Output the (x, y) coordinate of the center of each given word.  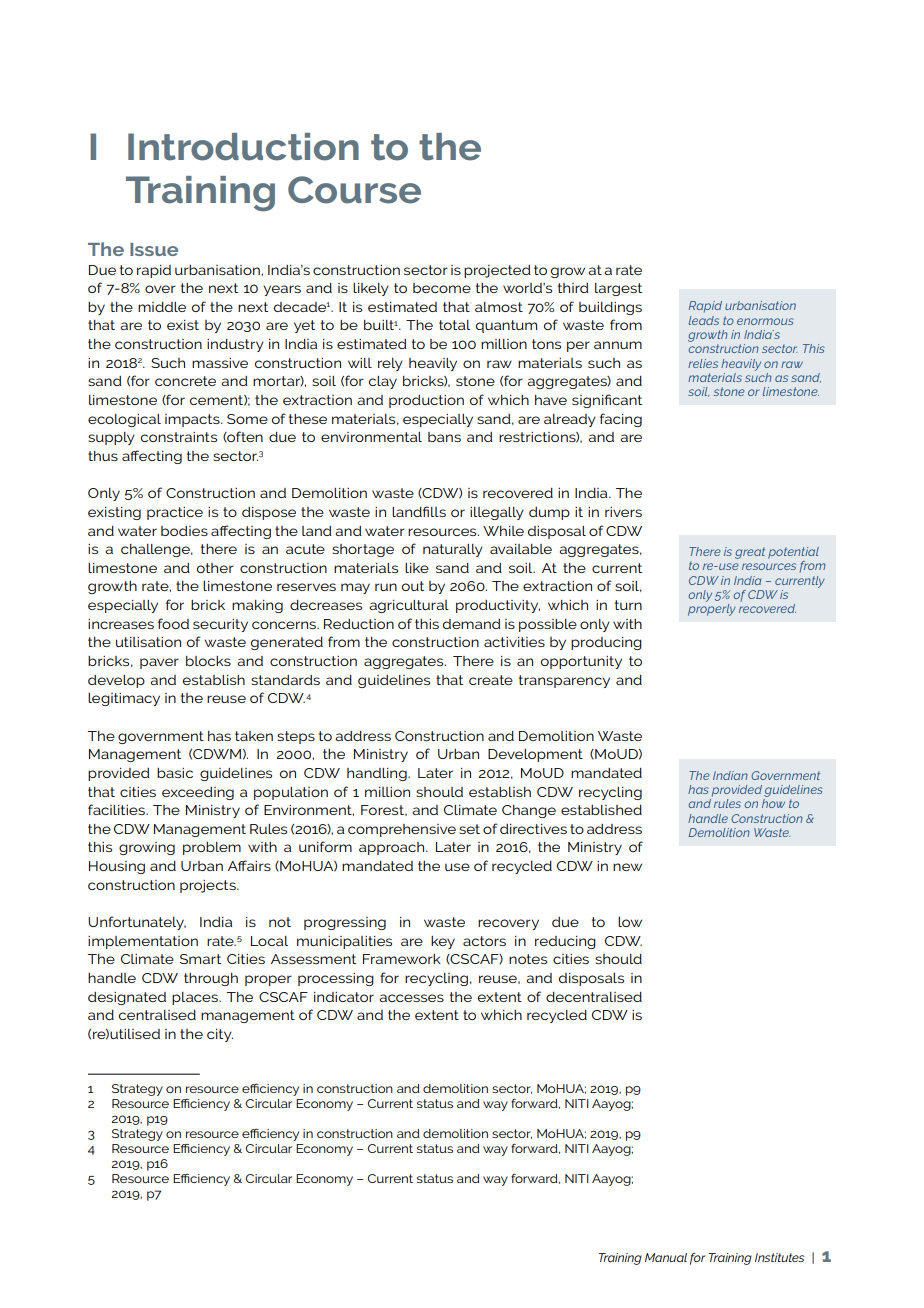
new (627, 867)
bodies (184, 531)
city (220, 1035)
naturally (453, 550)
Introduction (243, 147)
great (750, 553)
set (469, 829)
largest (618, 289)
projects (209, 886)
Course (354, 190)
